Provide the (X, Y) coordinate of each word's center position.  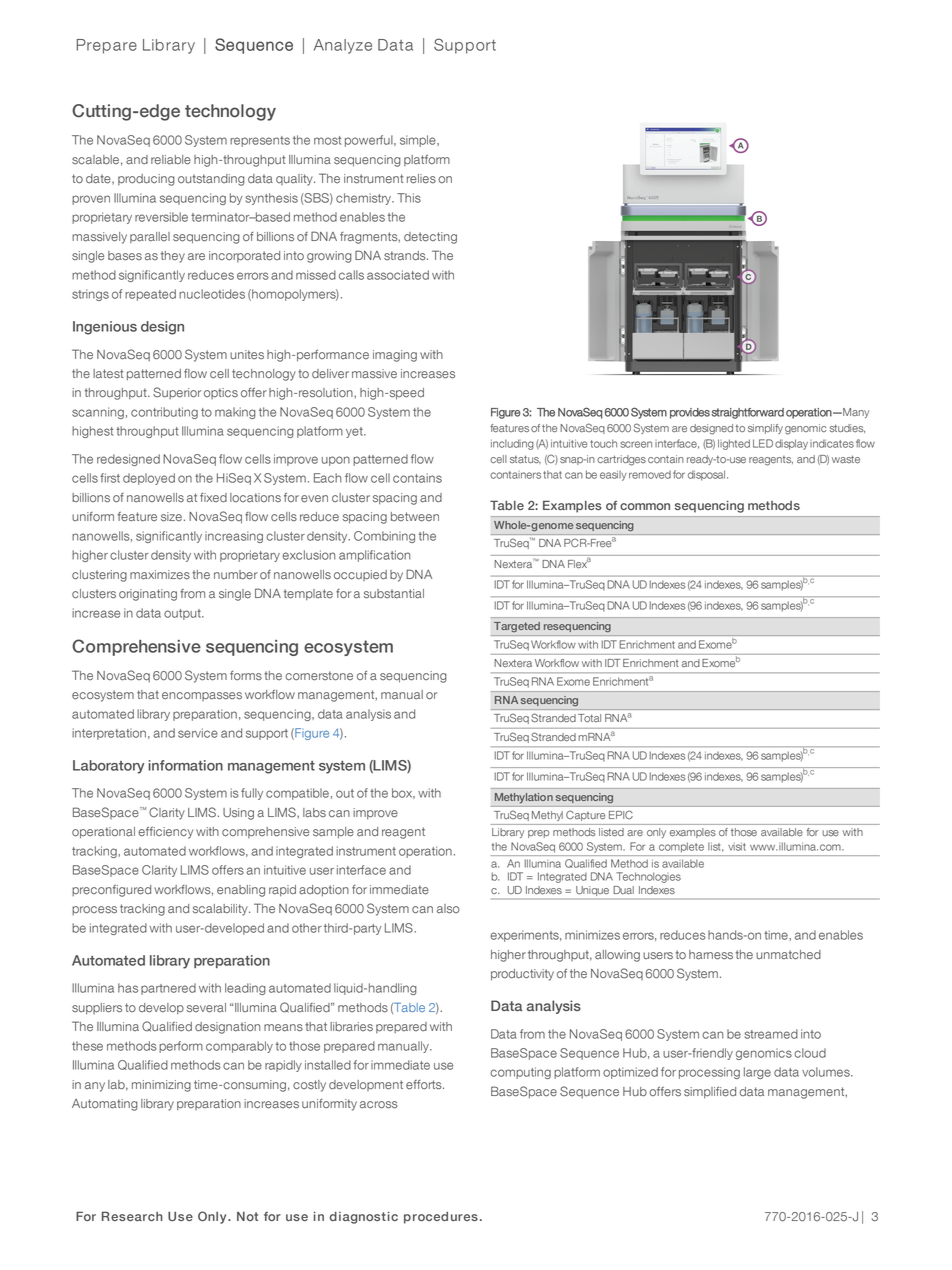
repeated (150, 295)
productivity (522, 975)
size (171, 517)
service (198, 733)
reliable (171, 160)
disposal (706, 475)
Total (589, 718)
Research (132, 1216)
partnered (168, 989)
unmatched (788, 955)
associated (398, 275)
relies (421, 179)
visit (737, 846)
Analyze (343, 46)
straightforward (747, 413)
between (415, 517)
